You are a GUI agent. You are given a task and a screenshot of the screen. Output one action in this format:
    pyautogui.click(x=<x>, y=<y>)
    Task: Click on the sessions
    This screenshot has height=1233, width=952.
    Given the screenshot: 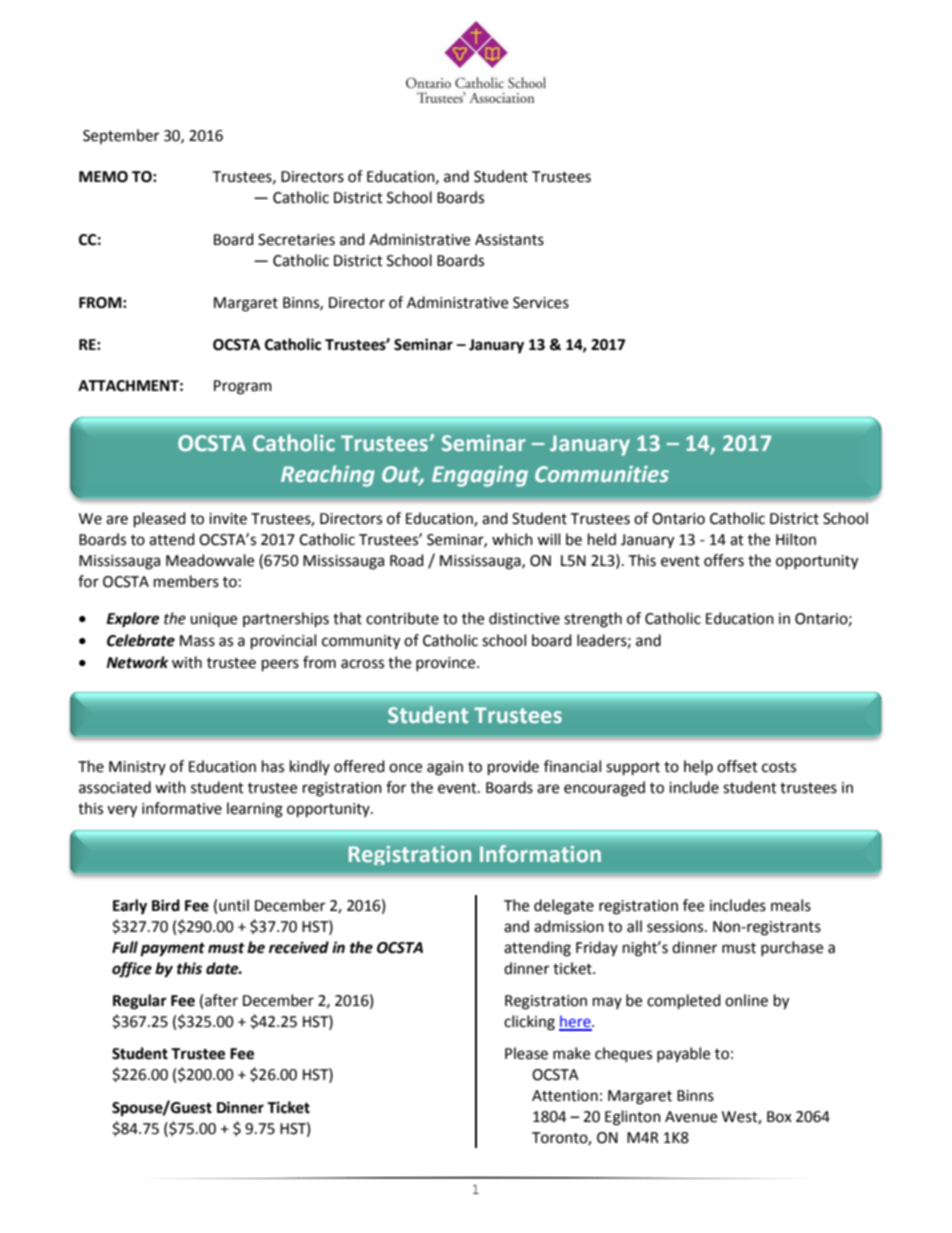 What is the action you would take?
    pyautogui.click(x=676, y=927)
